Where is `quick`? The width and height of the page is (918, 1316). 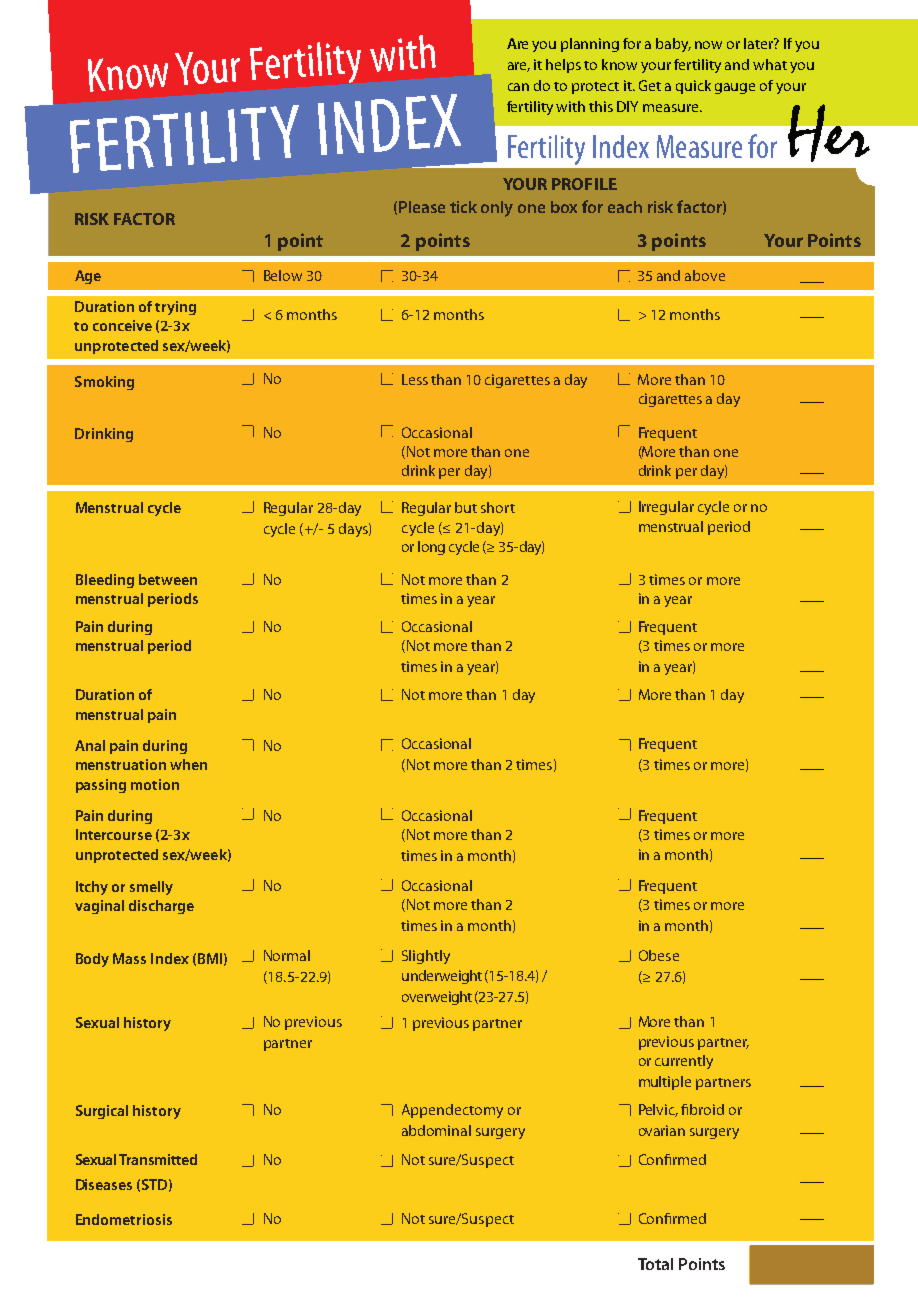 quick is located at coordinates (693, 87).
